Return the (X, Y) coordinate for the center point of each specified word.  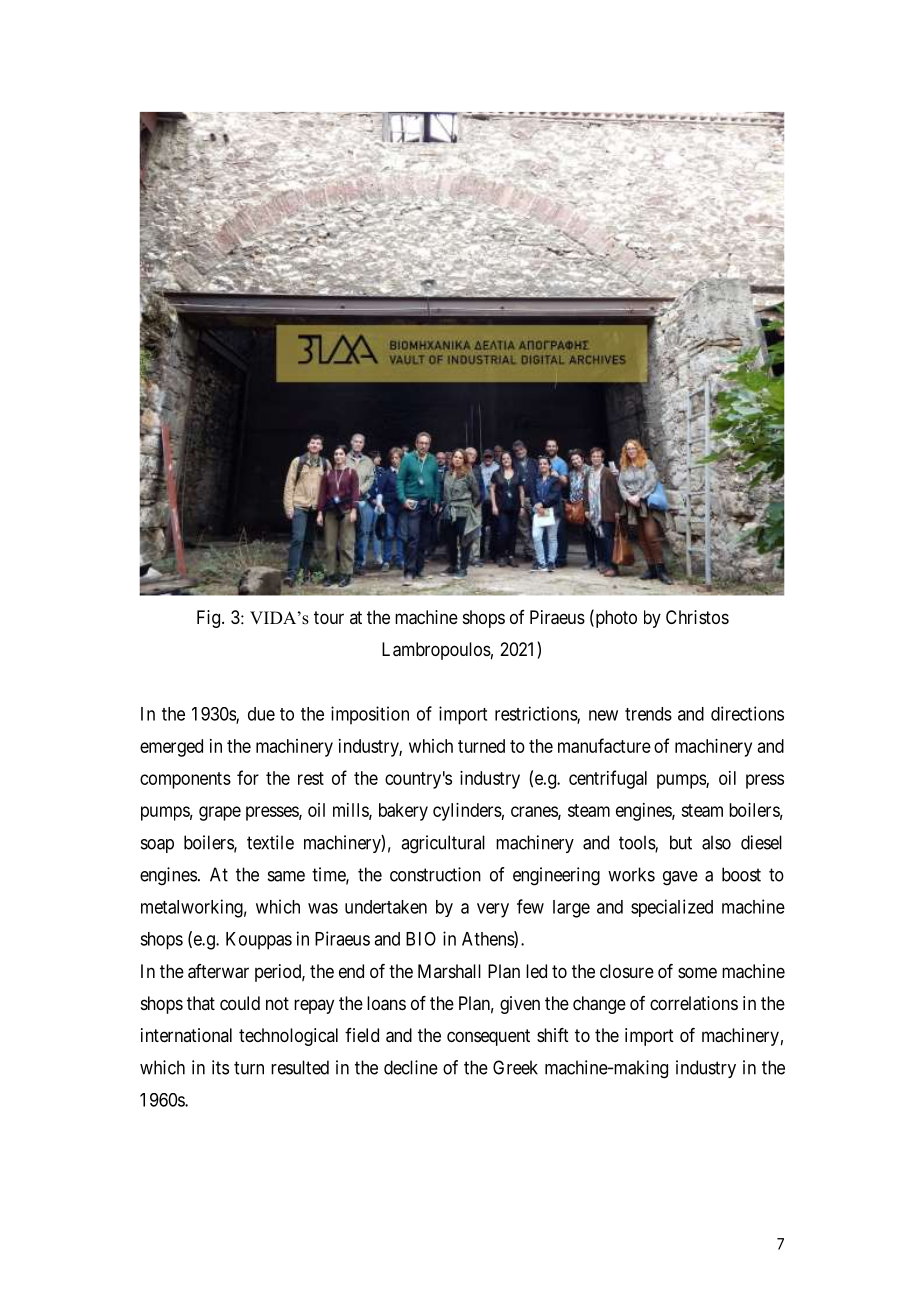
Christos (697, 617)
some (697, 972)
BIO (421, 939)
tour (329, 617)
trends (648, 714)
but (681, 842)
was (323, 908)
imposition (370, 715)
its (220, 1067)
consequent (488, 1037)
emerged (171, 748)
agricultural (443, 844)
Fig (210, 619)
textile (270, 842)
